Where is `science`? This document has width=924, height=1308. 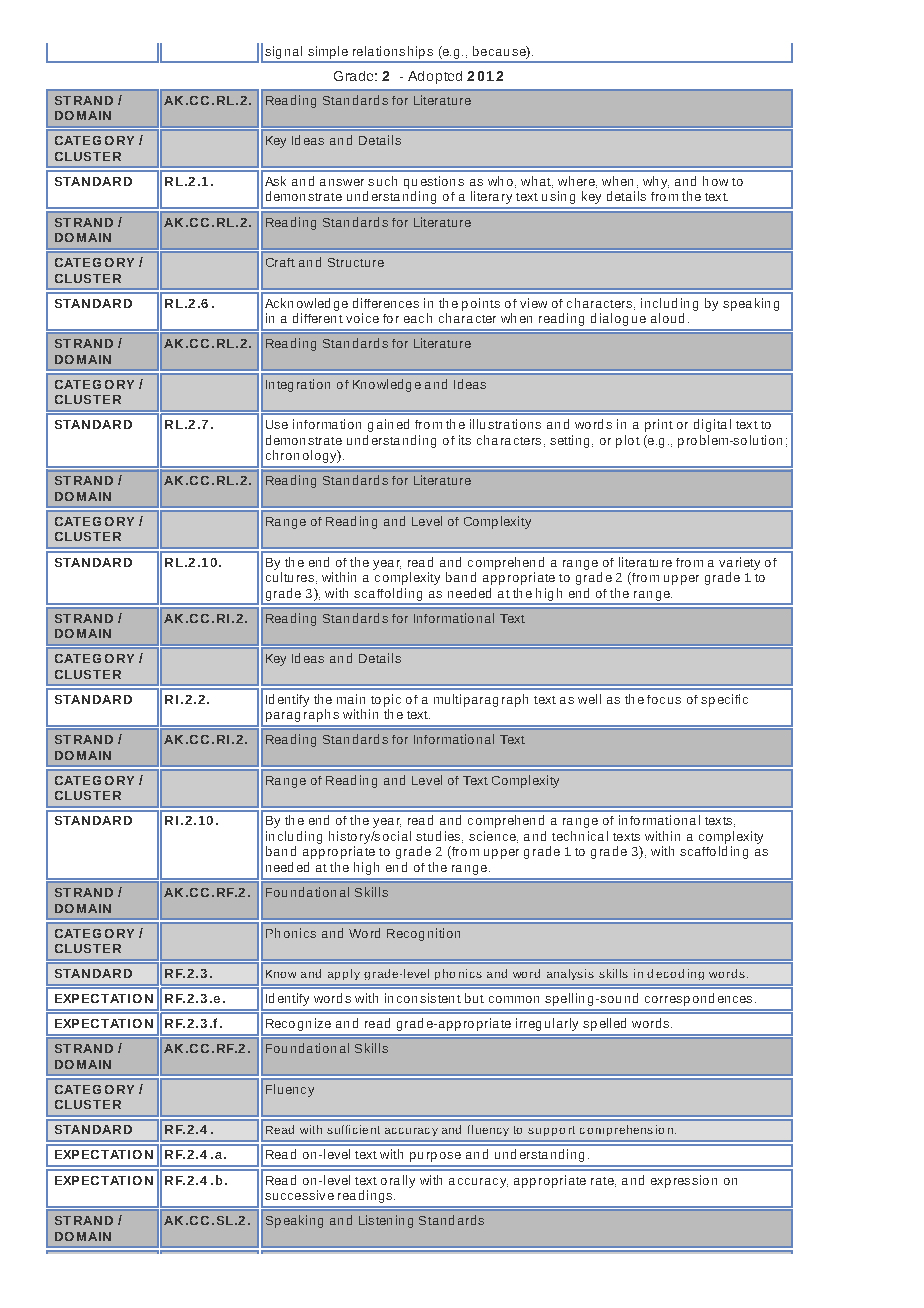
science is located at coordinates (493, 837).
